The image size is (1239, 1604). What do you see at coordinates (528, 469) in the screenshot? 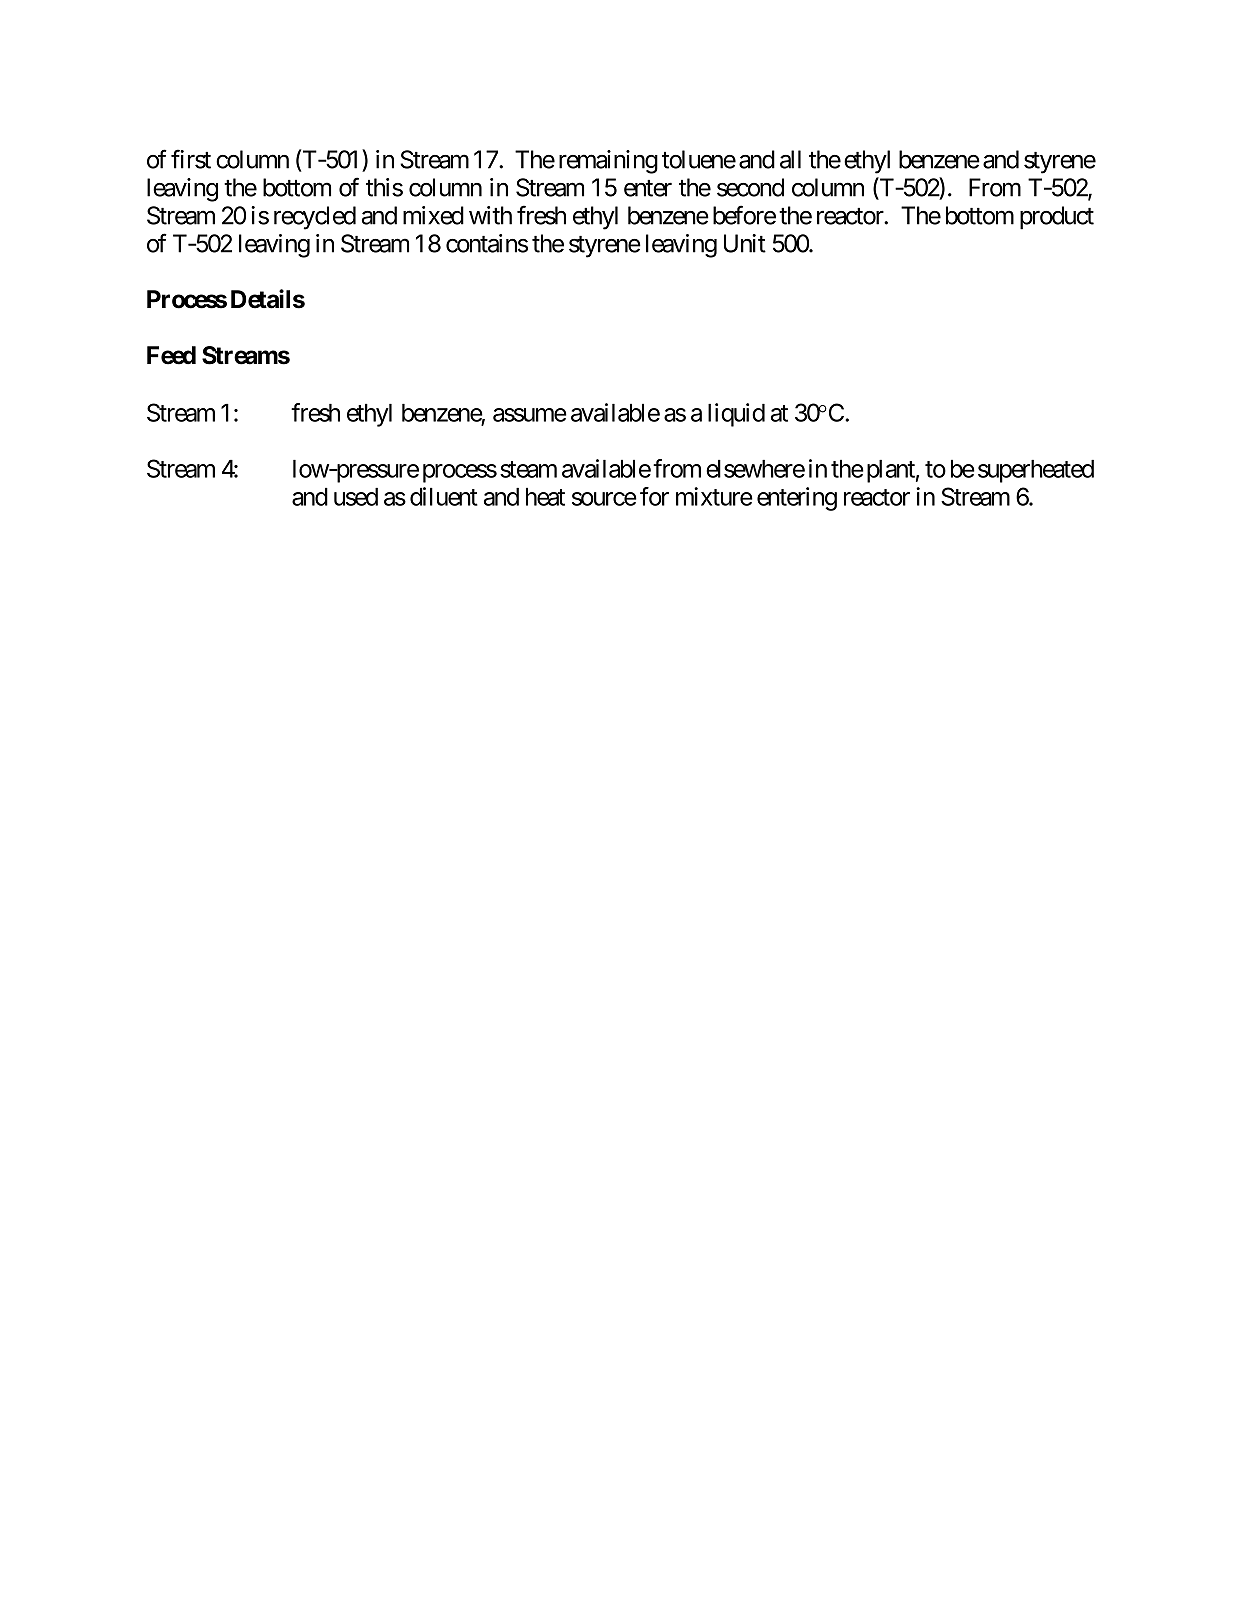
I see `steam` at bounding box center [528, 469].
